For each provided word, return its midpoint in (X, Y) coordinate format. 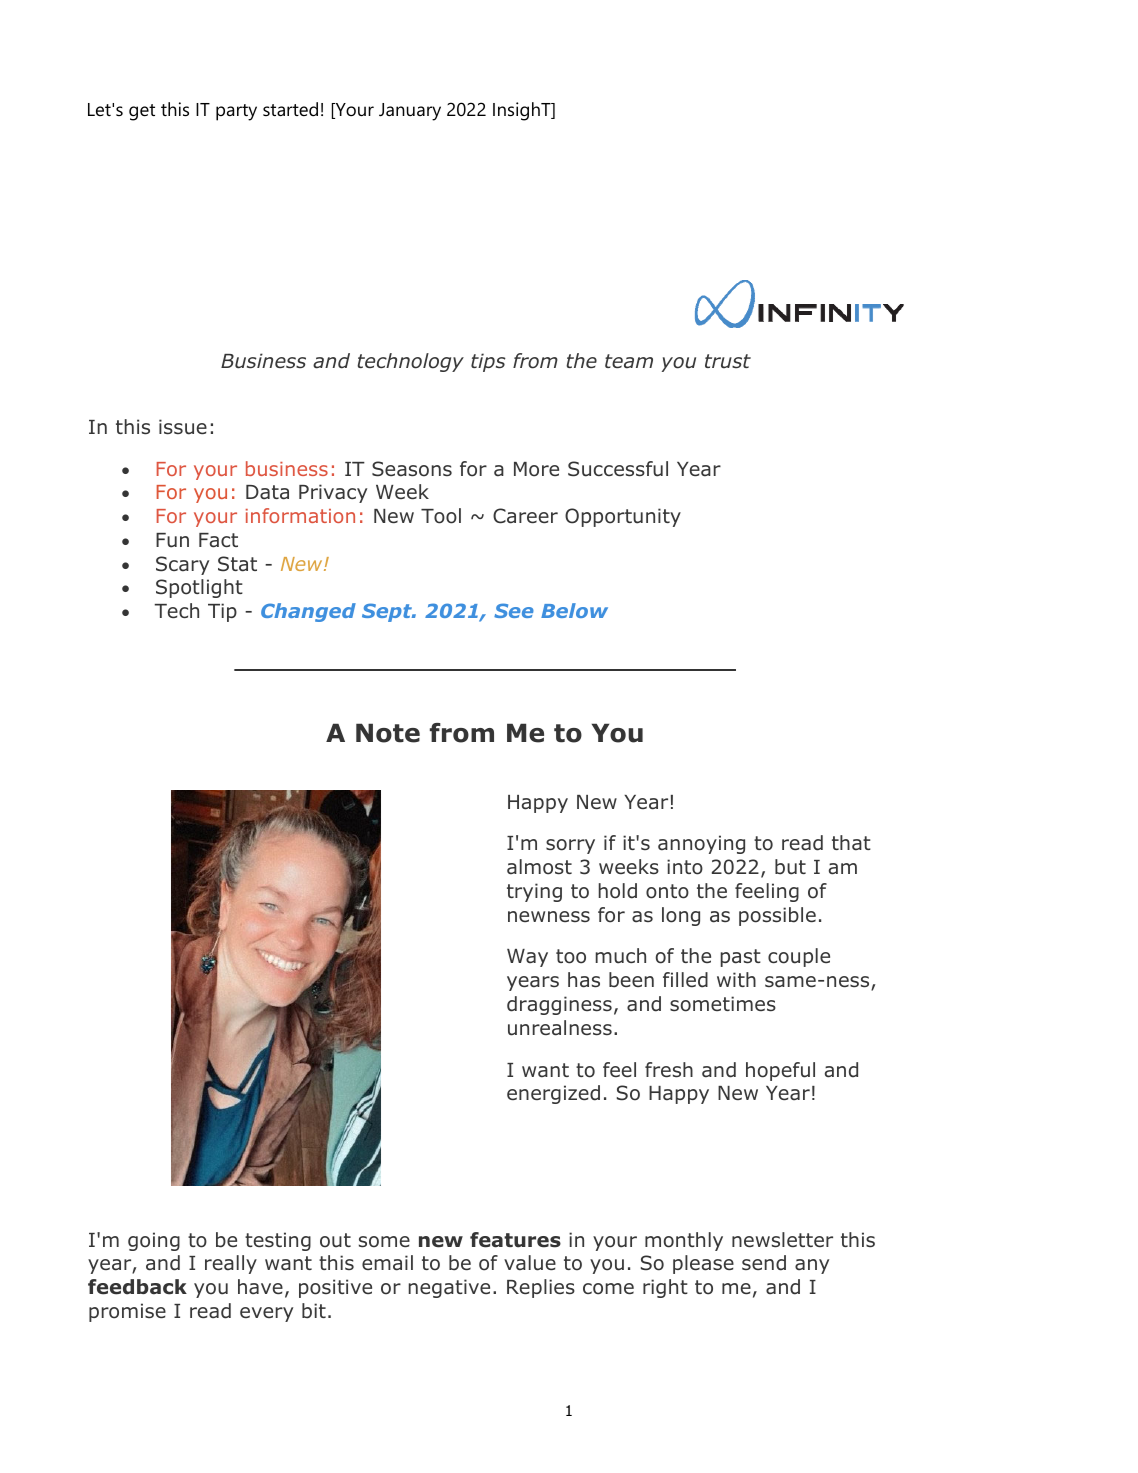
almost (539, 867)
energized (553, 1094)
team (629, 361)
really (231, 1264)
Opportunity (623, 517)
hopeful (780, 1071)
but (790, 867)
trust (728, 361)
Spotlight (199, 588)
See (514, 610)
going (154, 1241)
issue (183, 427)
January (410, 112)
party (236, 112)
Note (388, 733)
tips (488, 362)
